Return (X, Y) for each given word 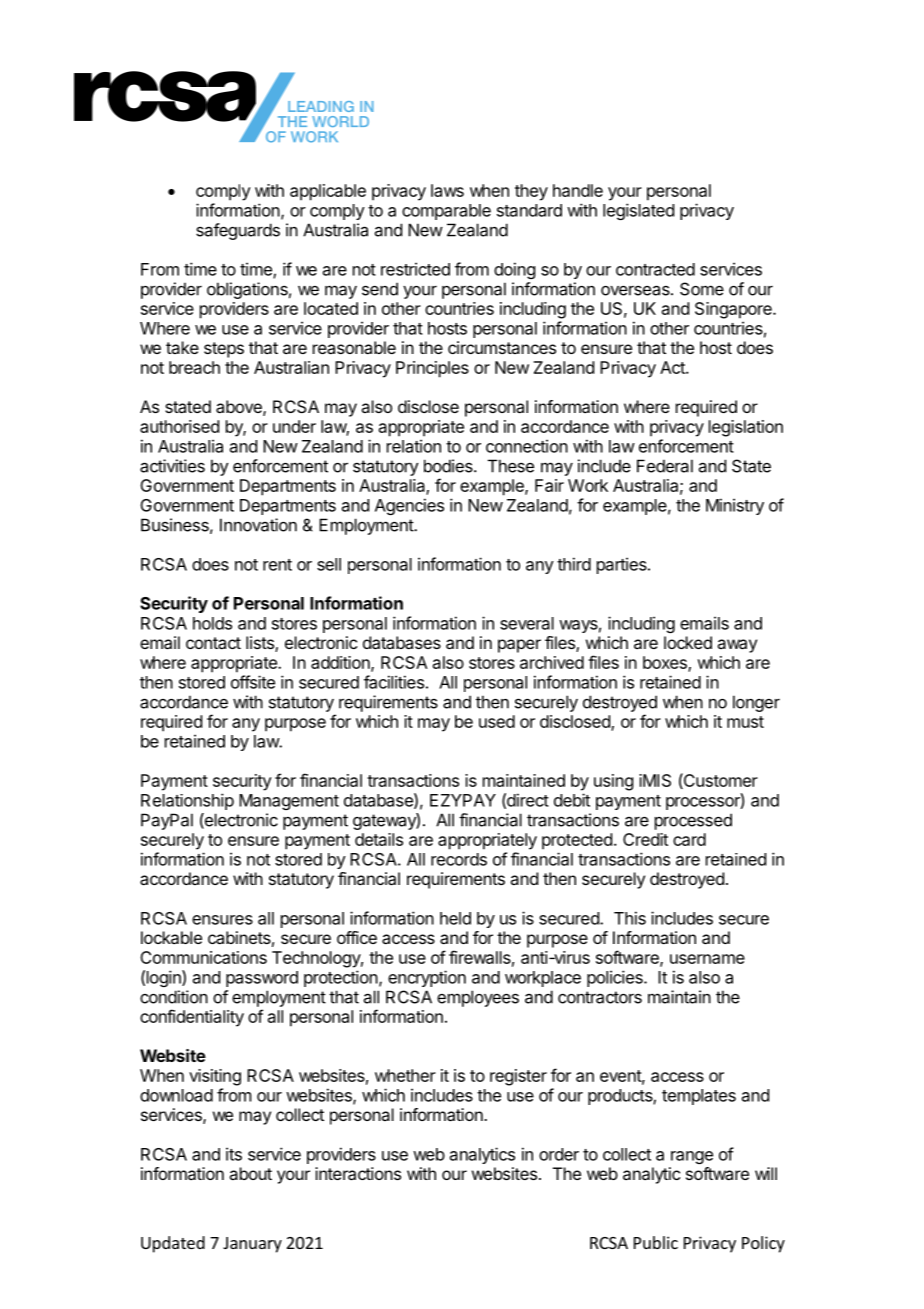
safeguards (238, 231)
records (459, 859)
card (689, 839)
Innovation (258, 525)
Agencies (409, 506)
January (252, 1245)
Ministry (735, 506)
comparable (446, 212)
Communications (203, 957)
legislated (638, 211)
